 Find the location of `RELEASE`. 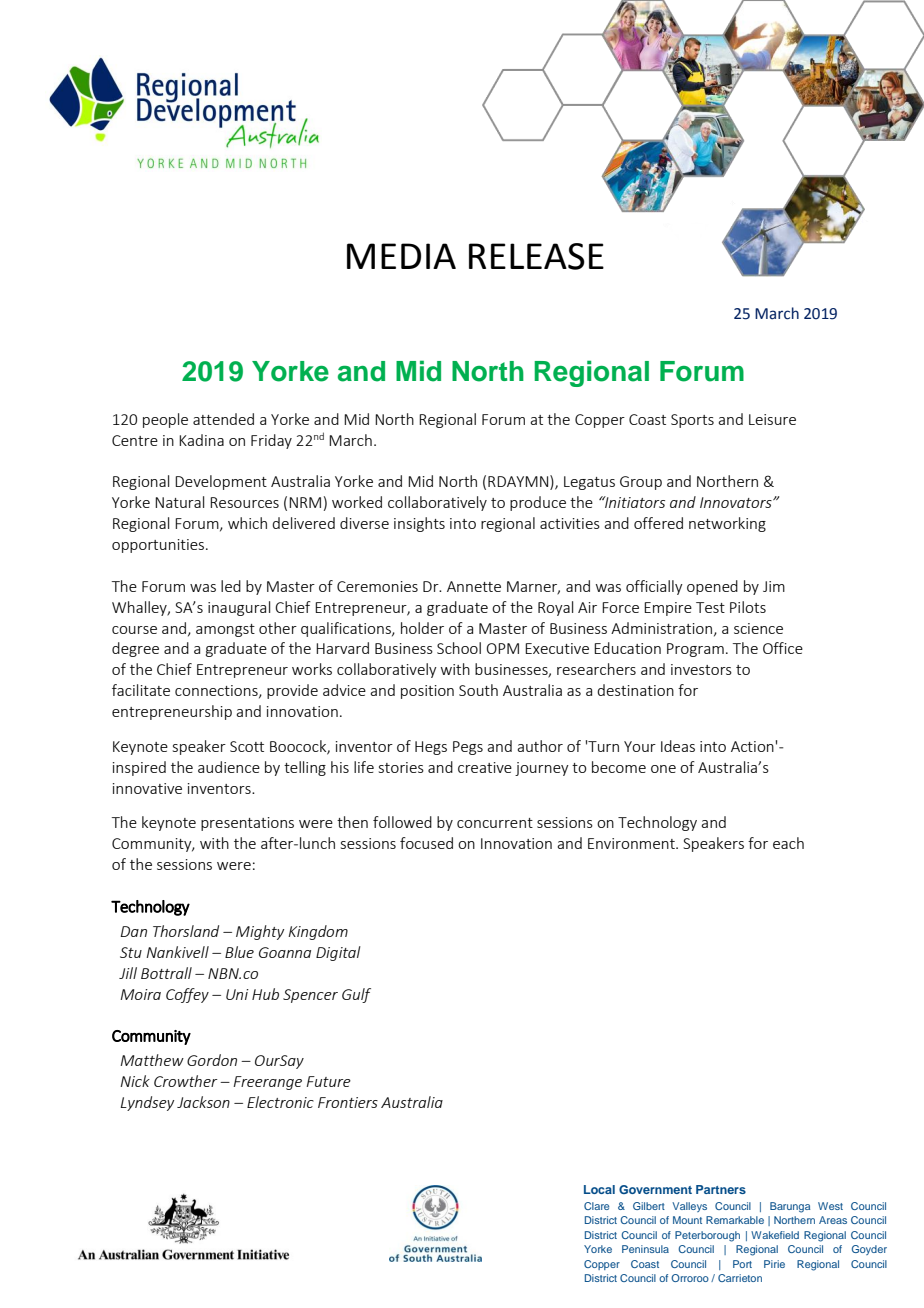

RELEASE is located at coordinates (536, 256).
